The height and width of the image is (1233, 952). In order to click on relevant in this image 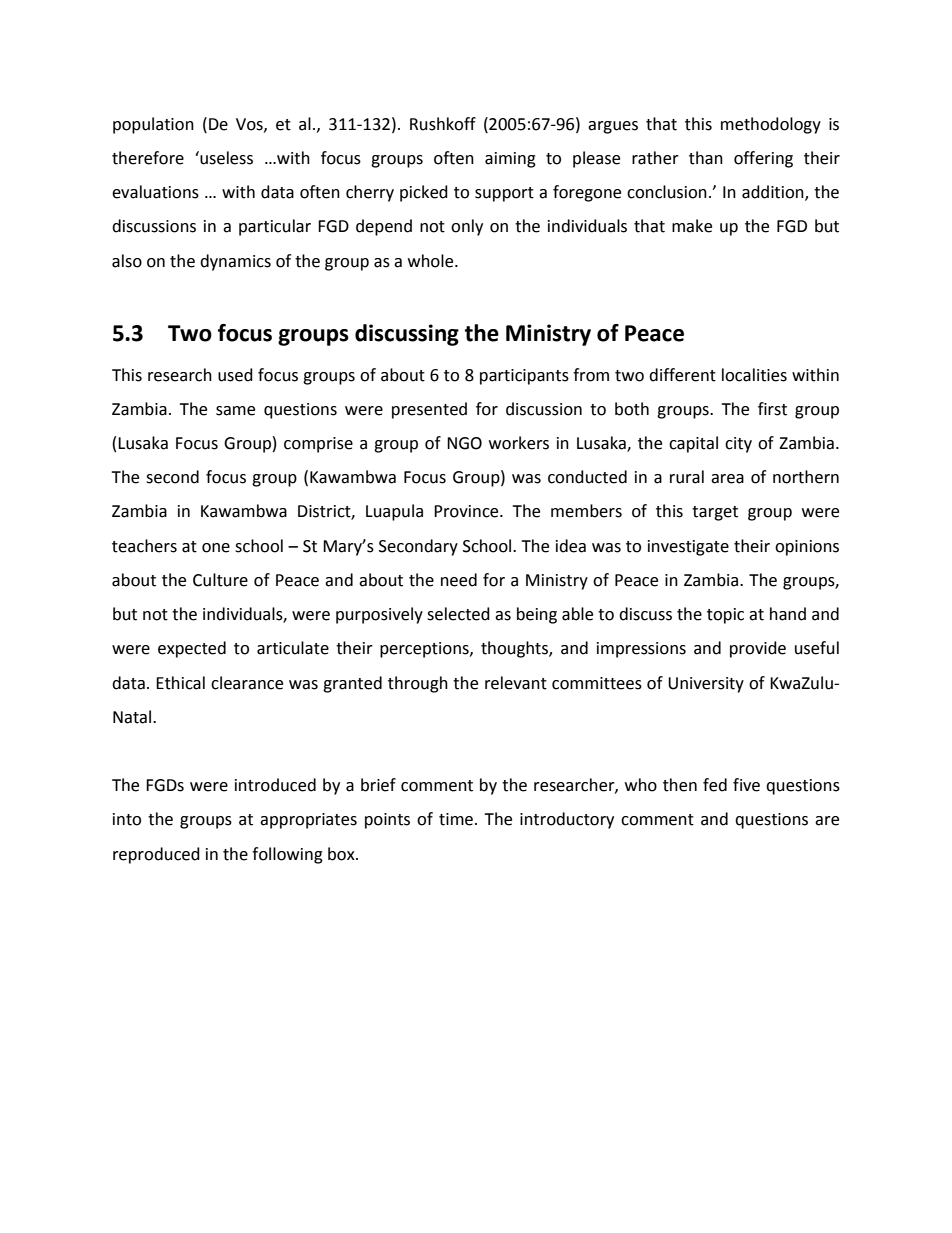, I will do `click(516, 683)`.
